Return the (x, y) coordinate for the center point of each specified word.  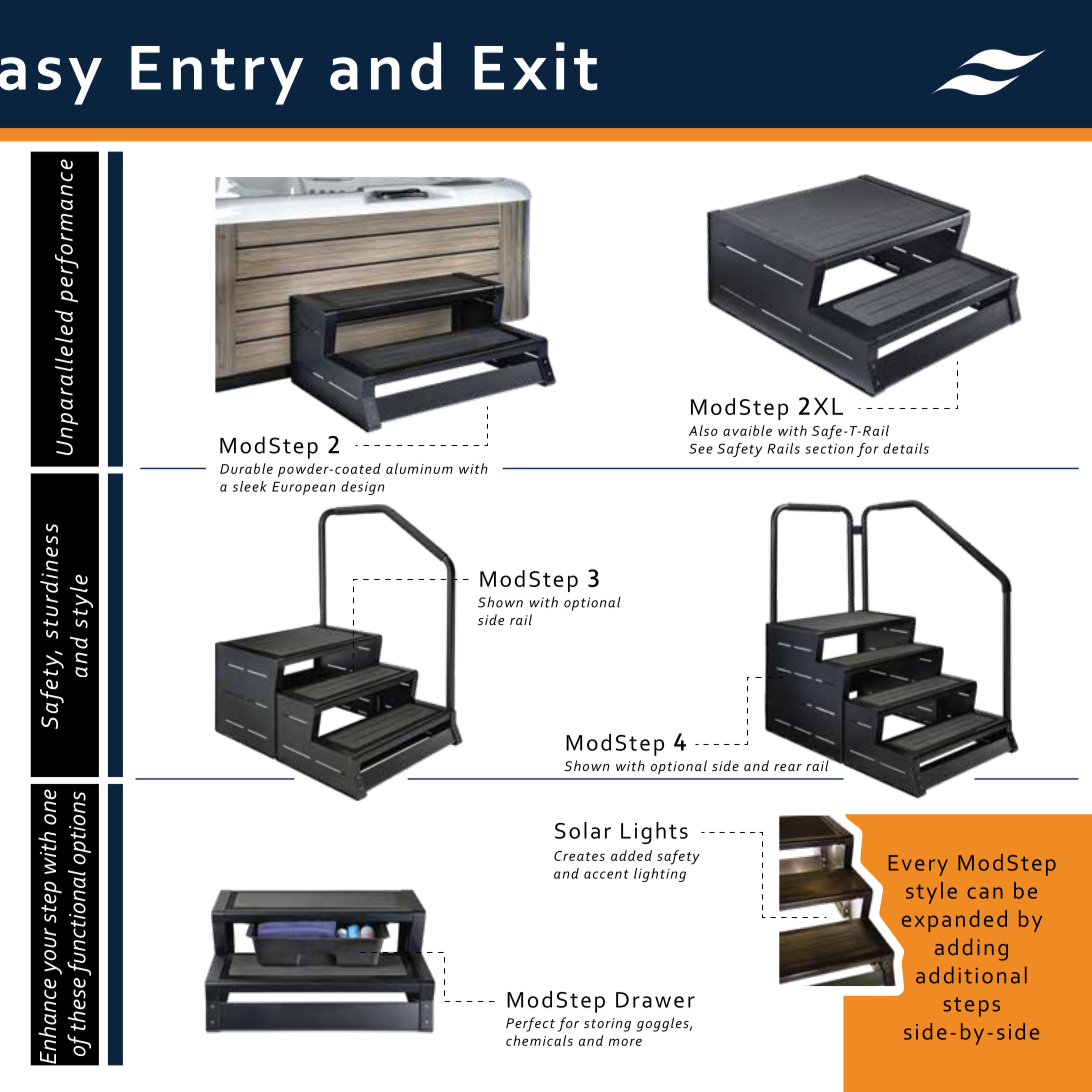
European (304, 488)
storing (607, 1025)
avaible (747, 430)
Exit (535, 66)
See (701, 448)
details (906, 448)
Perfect (530, 1024)
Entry (217, 75)
